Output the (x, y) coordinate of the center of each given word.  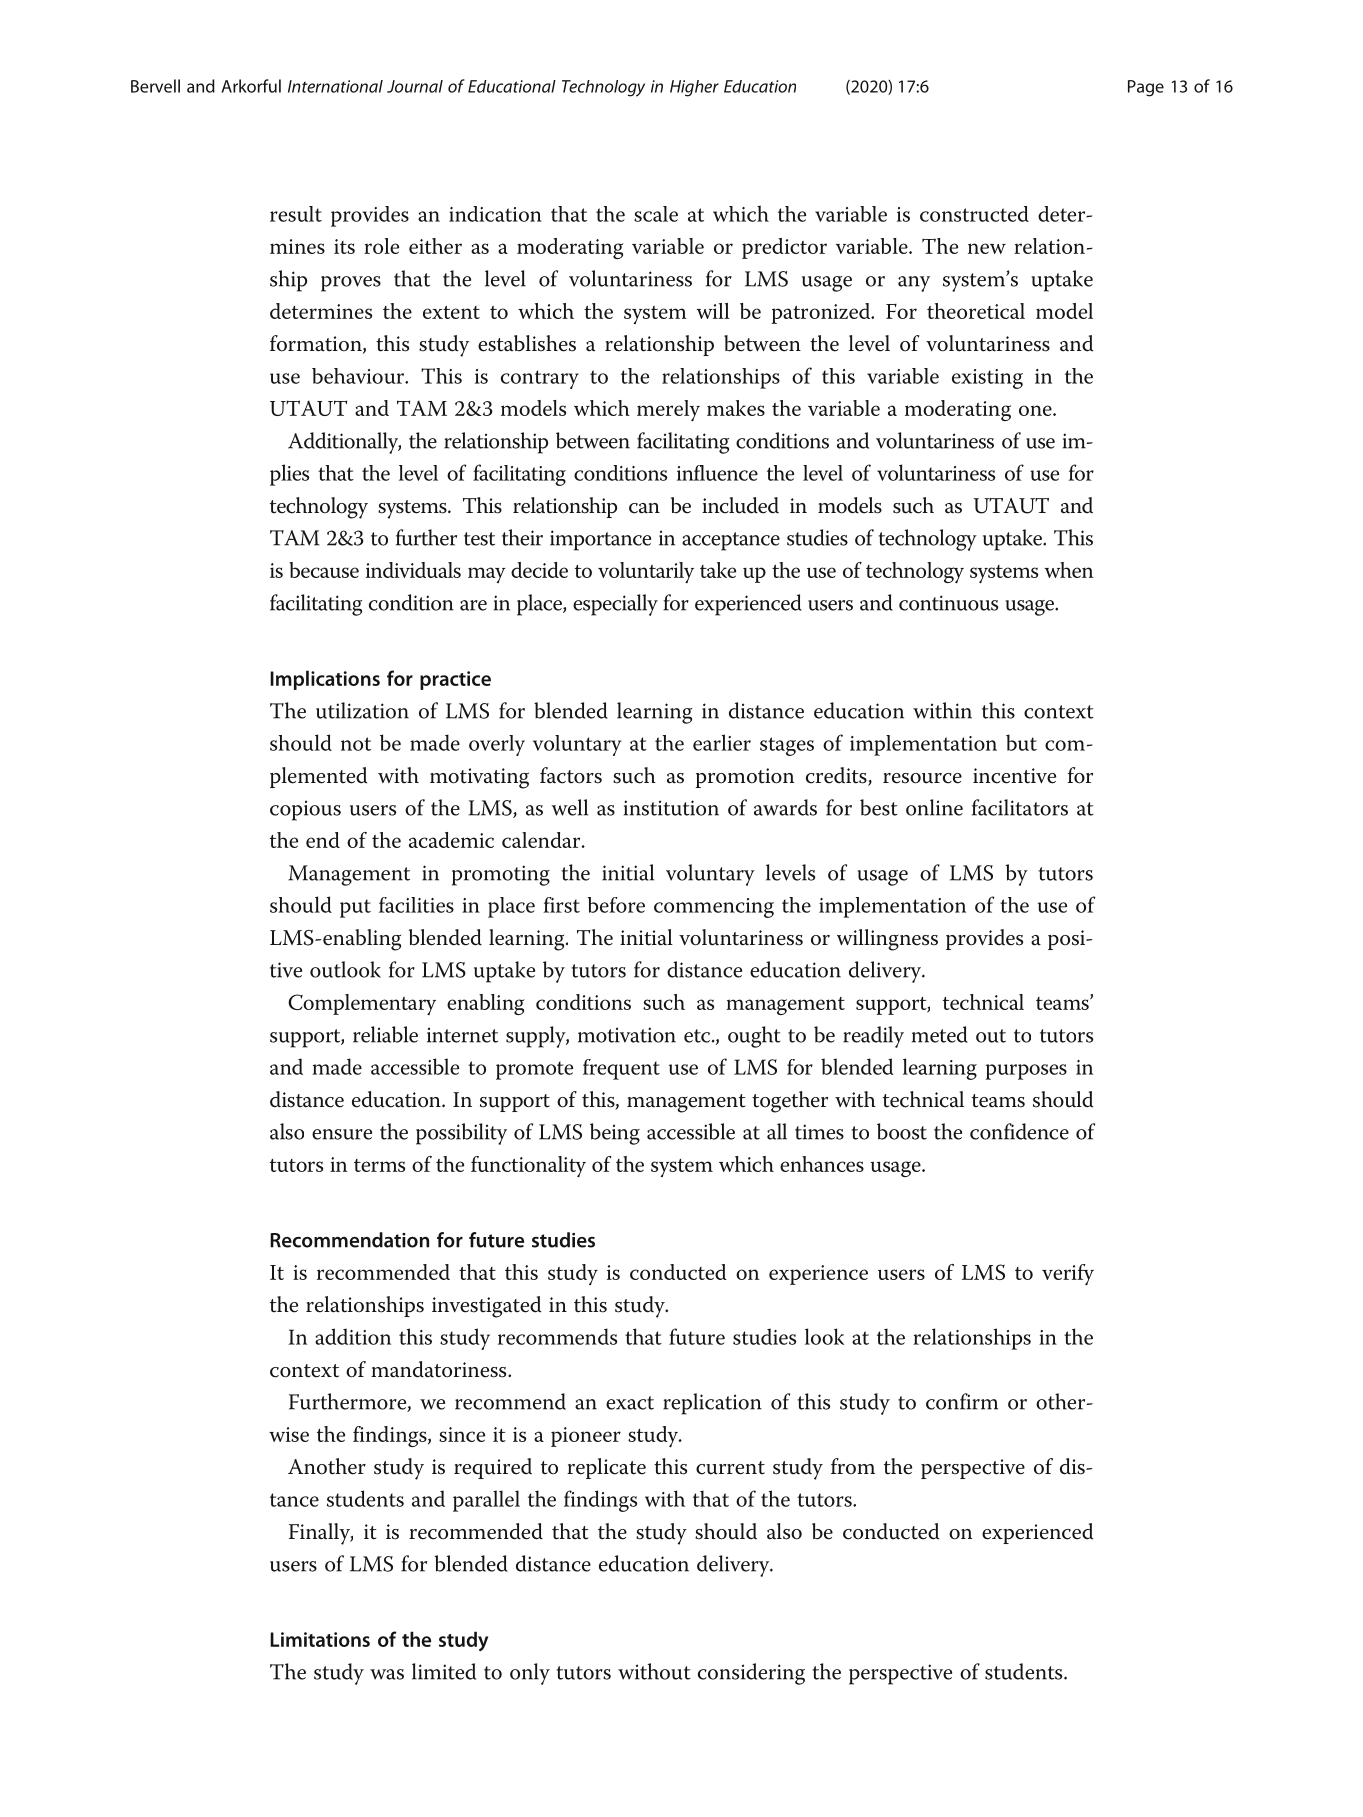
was (387, 1674)
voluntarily (646, 572)
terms (379, 1165)
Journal (415, 86)
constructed (974, 214)
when (1068, 570)
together (790, 1102)
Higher (694, 88)
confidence (1019, 1131)
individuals (413, 570)
